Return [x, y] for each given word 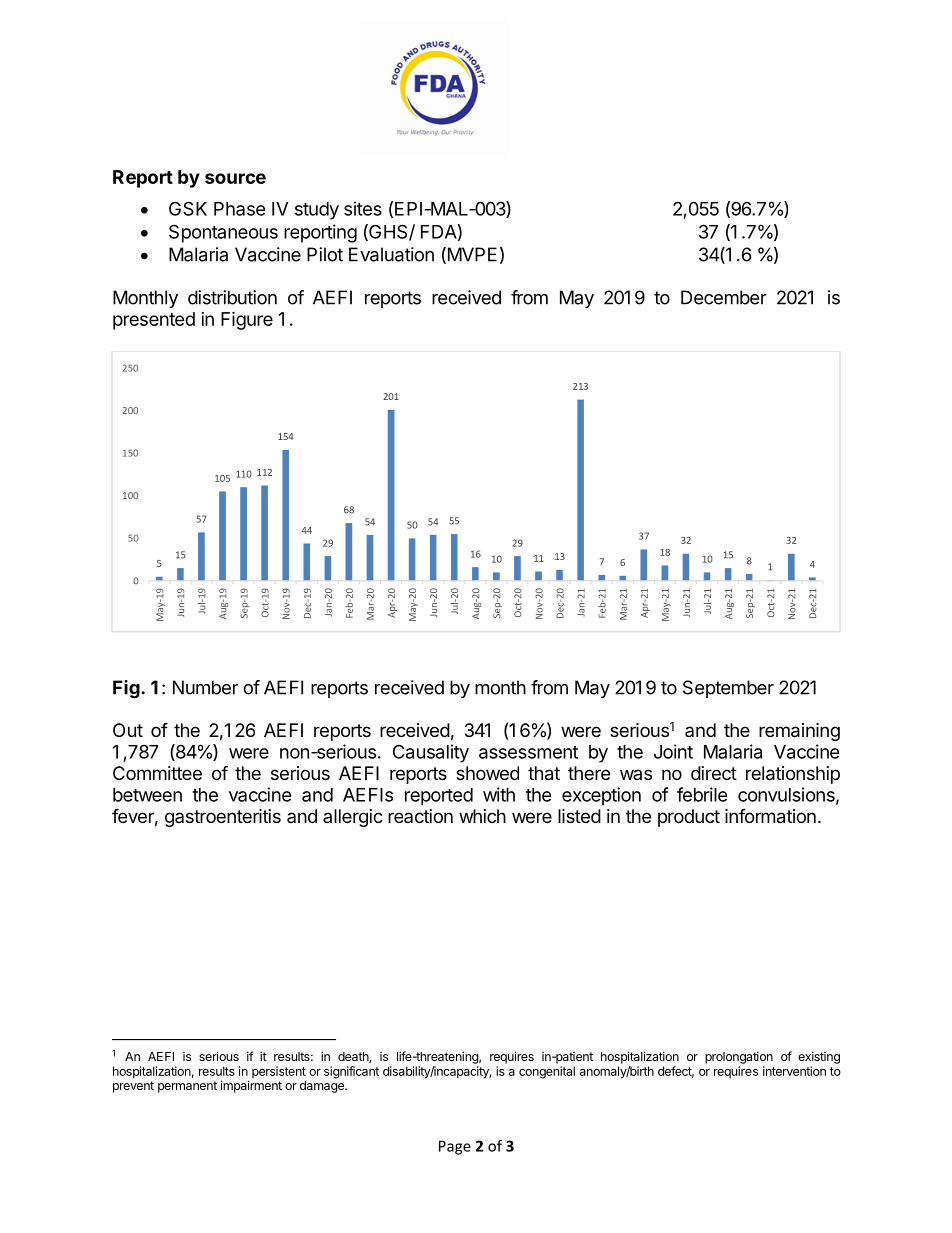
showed [487, 773]
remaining [799, 732]
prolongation [739, 1057]
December [724, 297]
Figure [247, 320]
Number [205, 687]
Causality [431, 753]
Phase [240, 209]
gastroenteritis [223, 818]
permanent [187, 1087]
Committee [157, 773]
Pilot [325, 254]
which [482, 816]
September [728, 689]
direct [714, 773]
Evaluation [391, 254]
